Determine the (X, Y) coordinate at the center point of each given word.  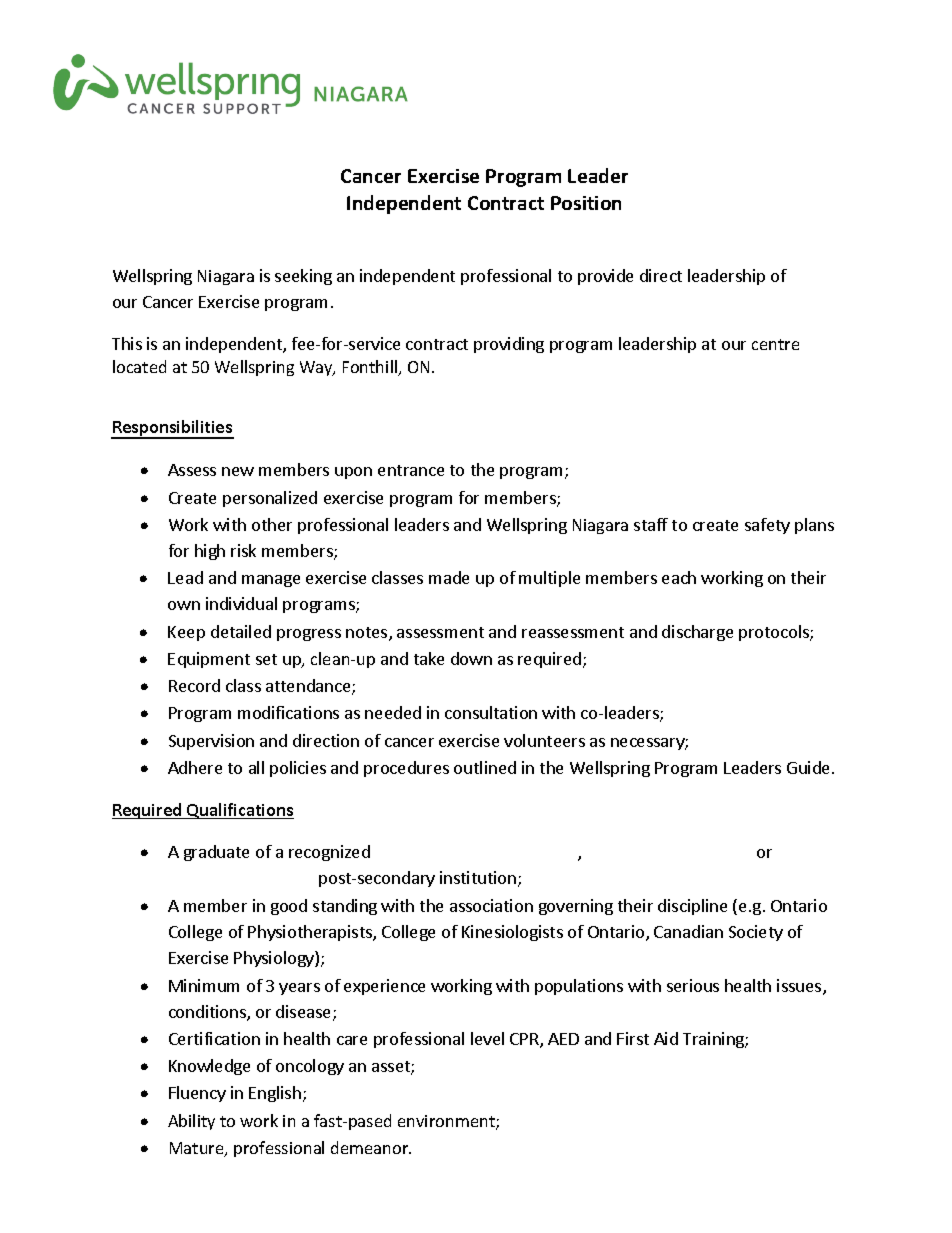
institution (478, 877)
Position (586, 203)
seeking (303, 277)
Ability (191, 1122)
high (210, 552)
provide (605, 277)
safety (767, 526)
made (449, 577)
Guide (810, 767)
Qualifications (239, 811)
